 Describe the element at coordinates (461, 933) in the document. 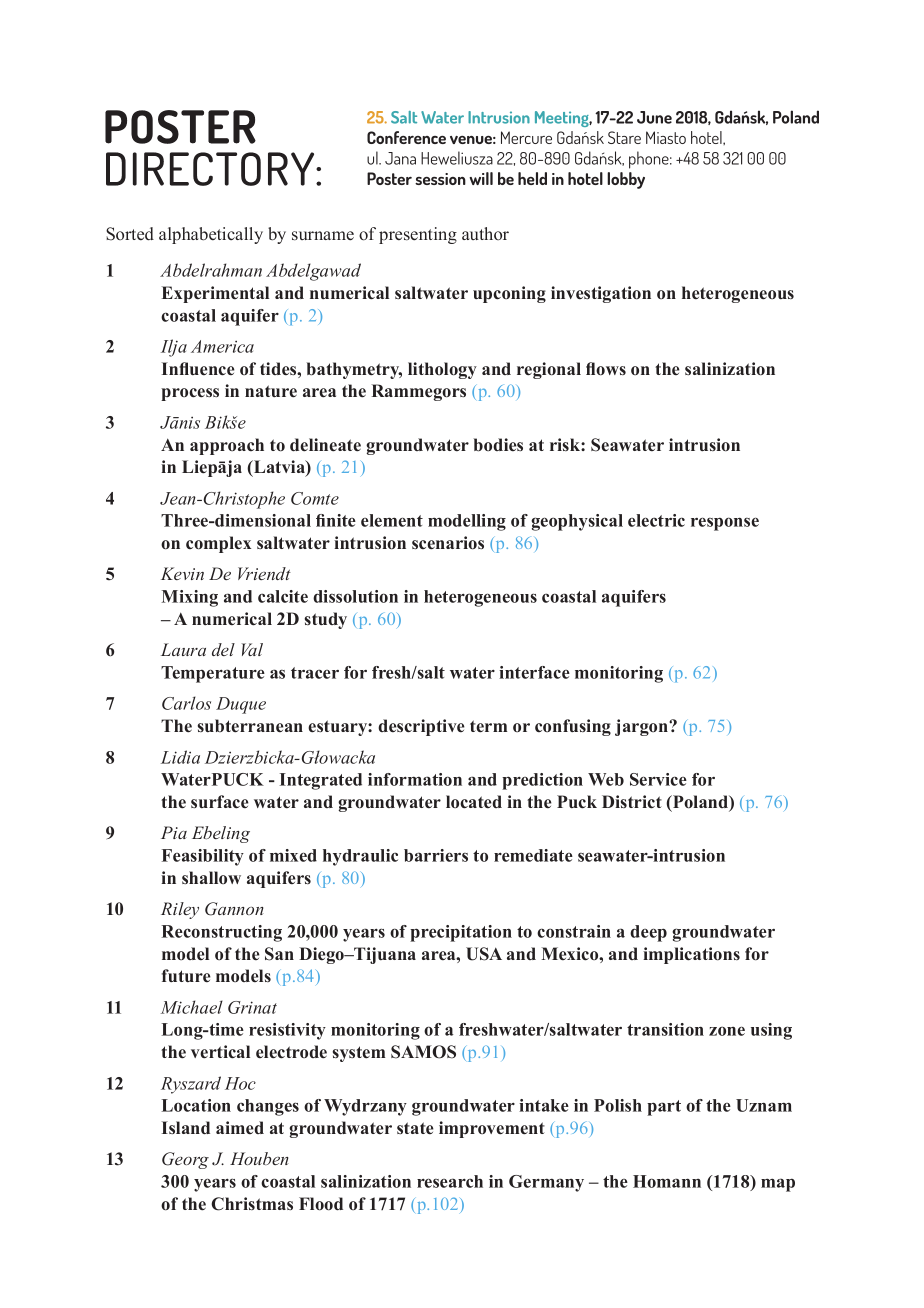

I see `precipitation` at that location.
